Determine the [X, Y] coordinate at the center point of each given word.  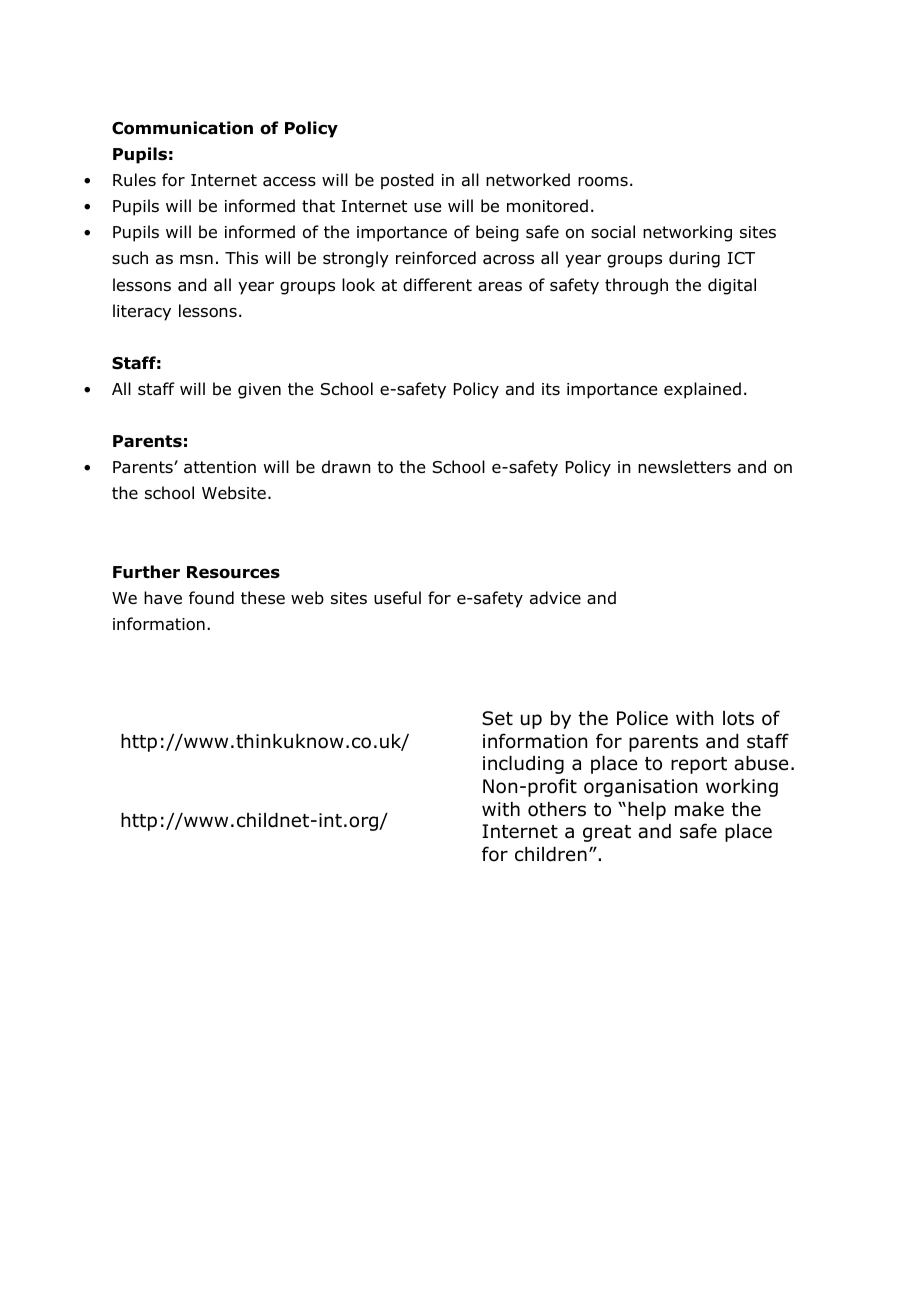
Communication [182, 128]
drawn [346, 467]
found [211, 598]
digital [732, 286]
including [523, 765]
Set [497, 718]
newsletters [684, 466]
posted [407, 181]
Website [234, 493]
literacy [142, 312]
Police [642, 718]
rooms [603, 182]
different [437, 285]
